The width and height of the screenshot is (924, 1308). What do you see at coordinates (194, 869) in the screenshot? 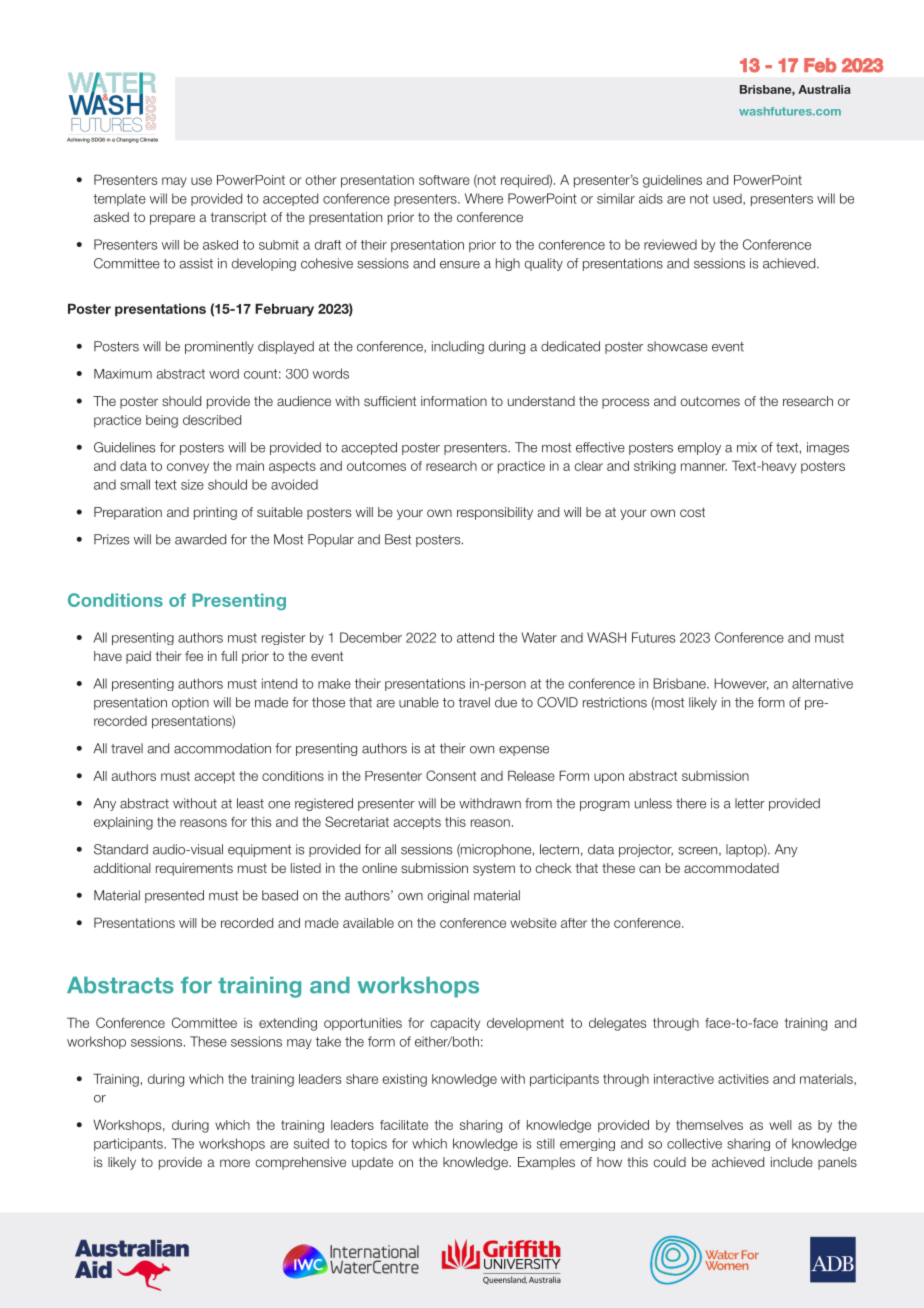
I see `requirements` at bounding box center [194, 869].
